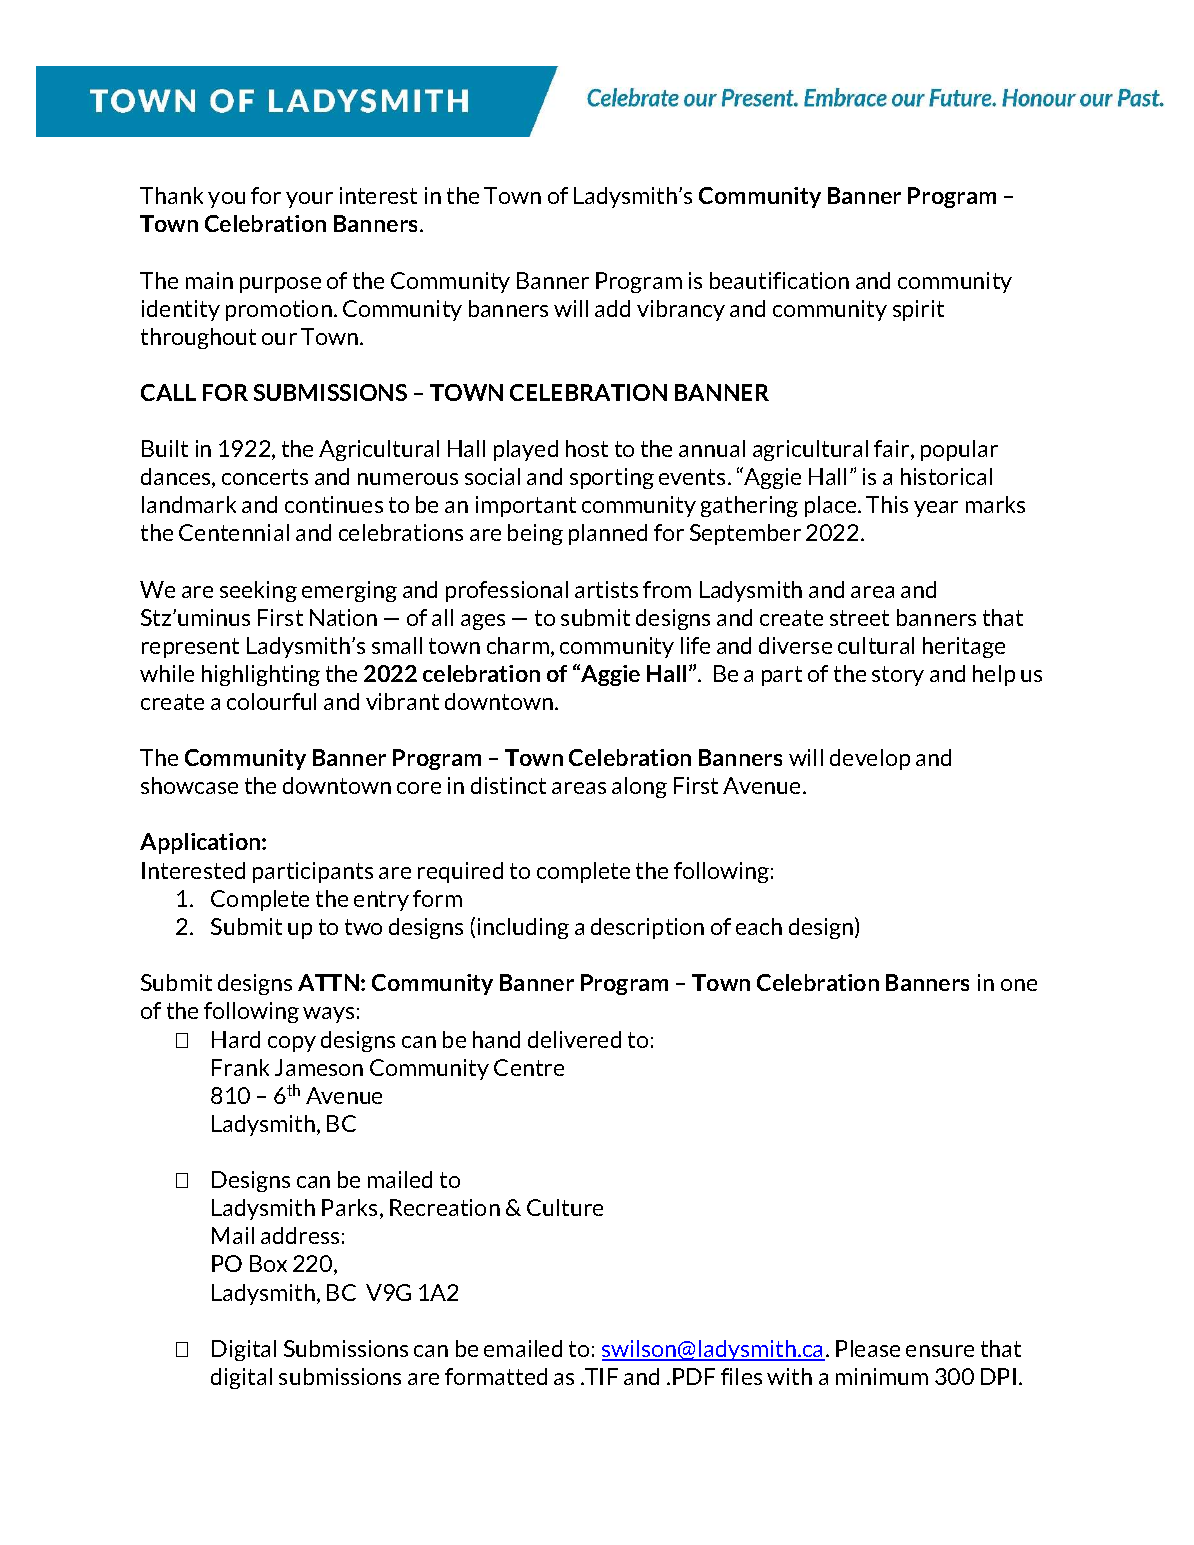  Describe the element at coordinates (694, 1376) in the screenshot. I see `PDF` at that location.
